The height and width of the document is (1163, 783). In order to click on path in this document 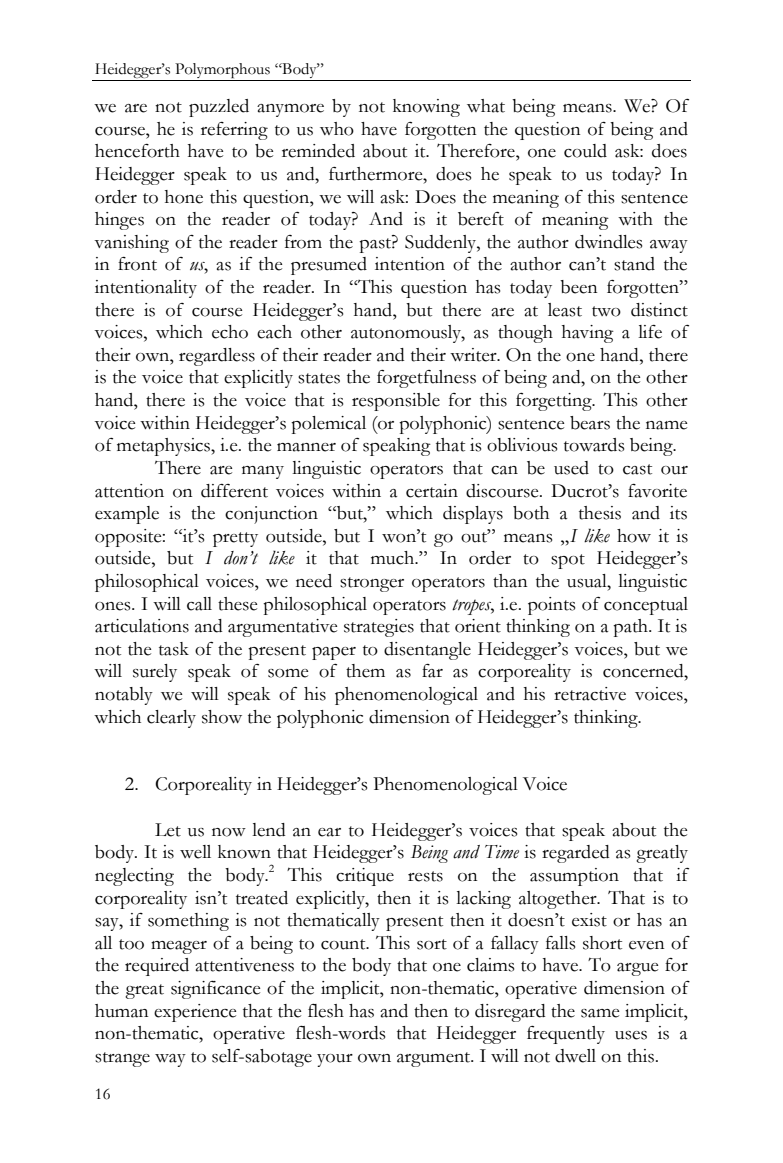, I will do `click(631, 628)`.
